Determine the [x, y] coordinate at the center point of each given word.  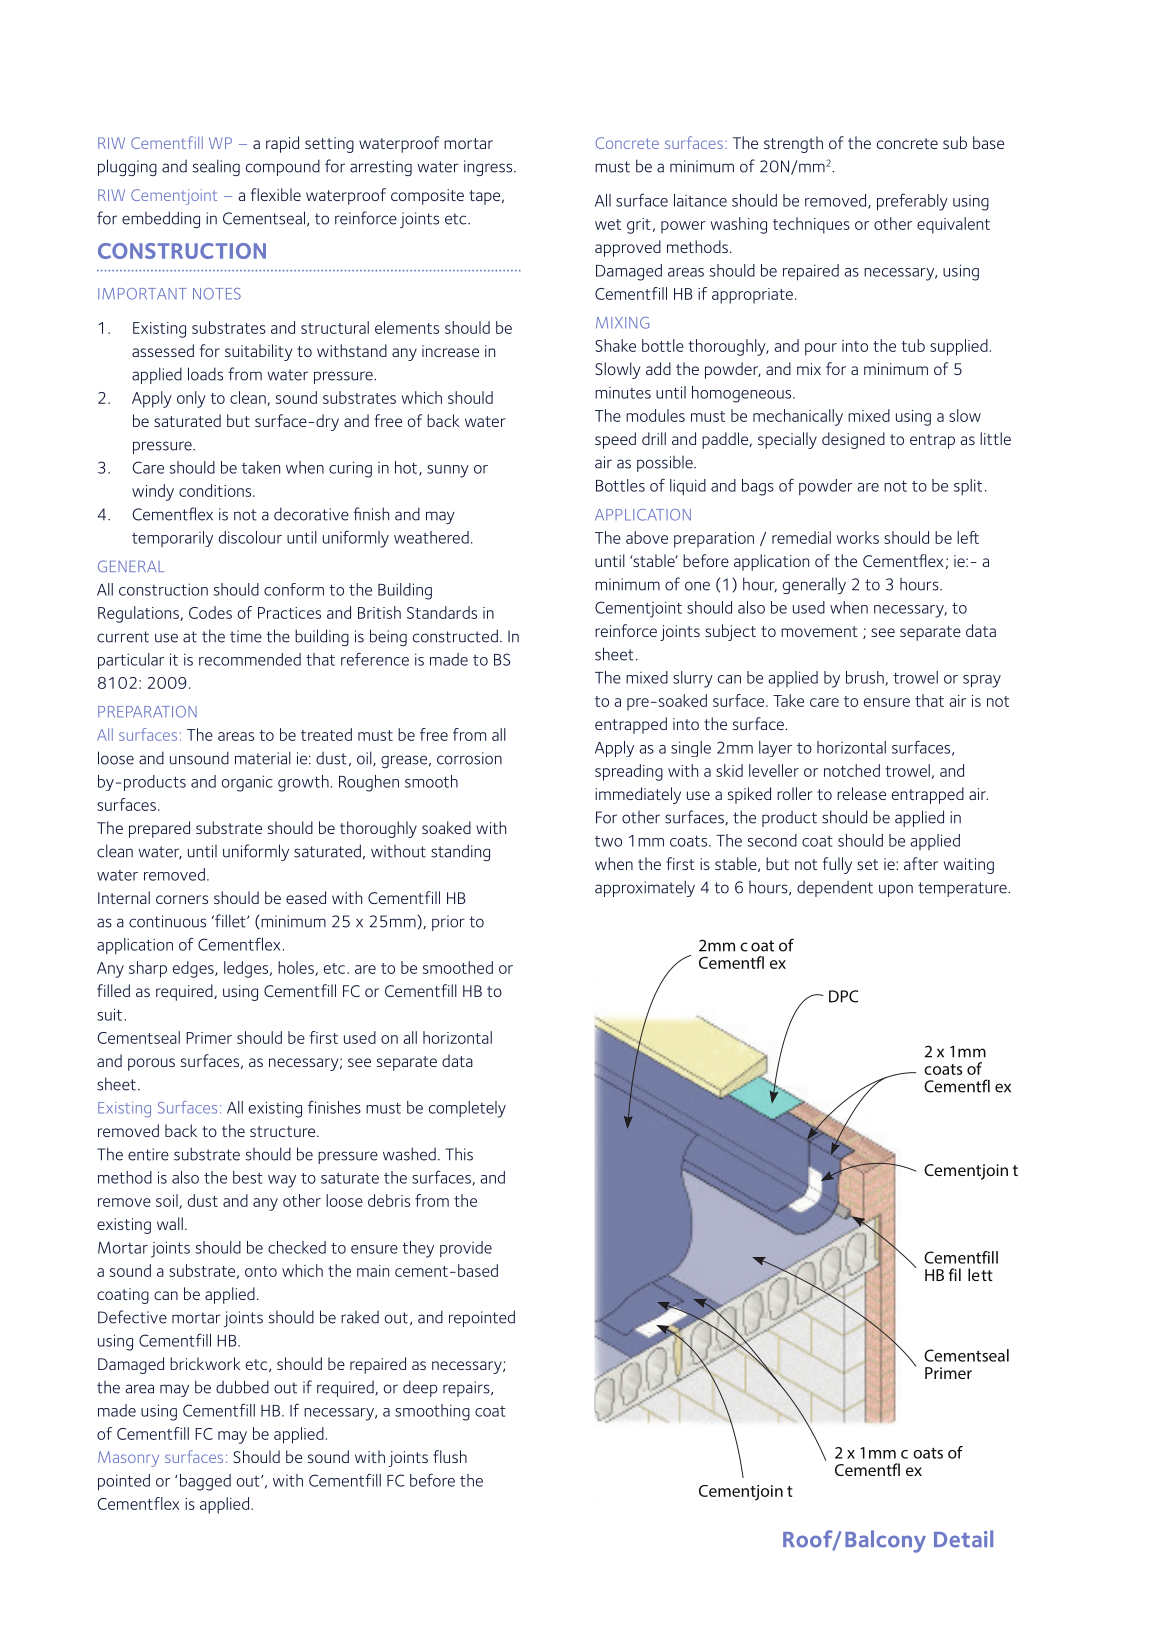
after [921, 863]
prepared [159, 829]
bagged [204, 1482]
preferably [912, 202]
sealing [216, 167]
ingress [489, 168]
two [608, 841]
